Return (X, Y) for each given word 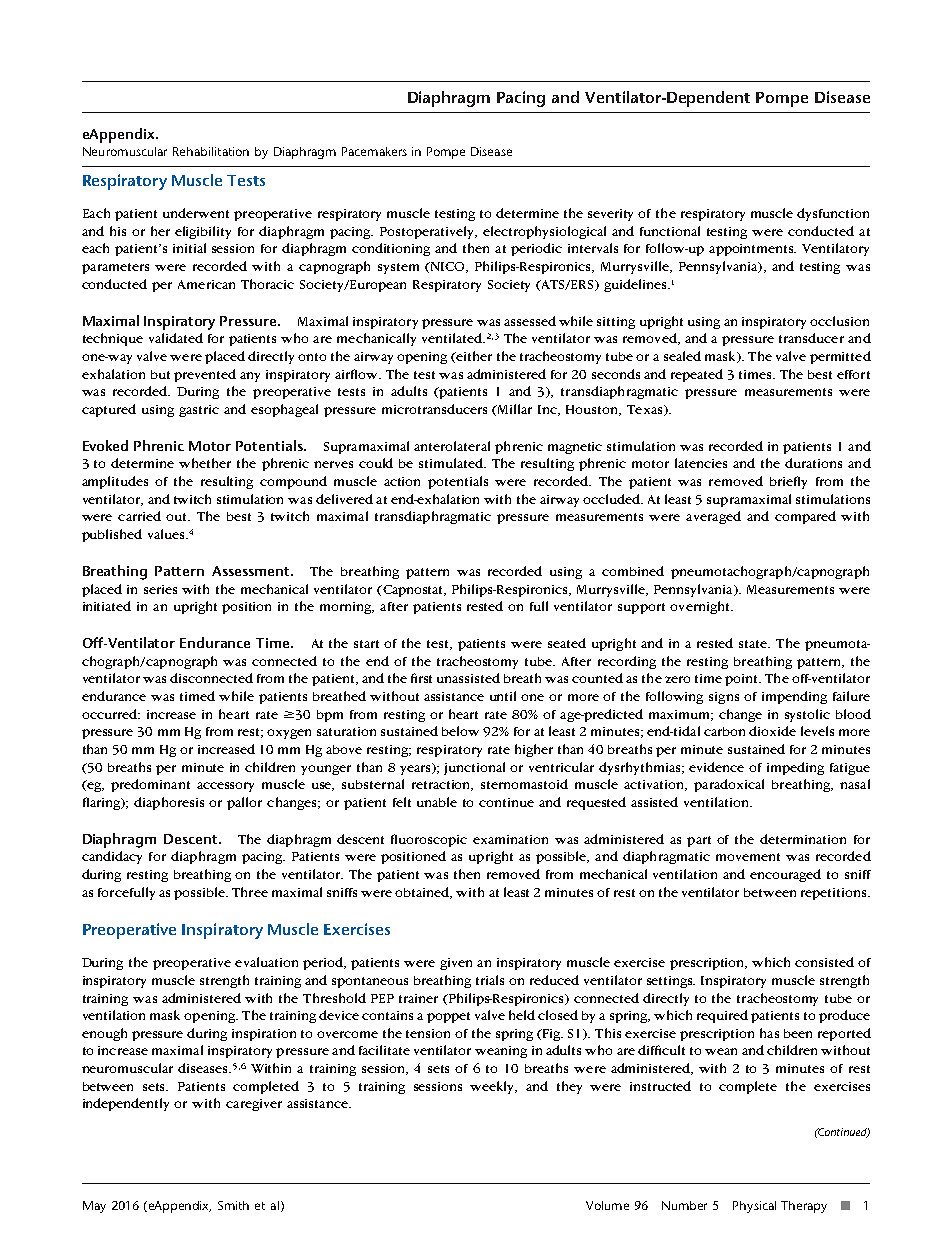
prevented (205, 375)
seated (567, 643)
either (473, 356)
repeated (697, 375)
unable (437, 802)
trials (490, 980)
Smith (233, 1205)
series (160, 589)
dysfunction (833, 214)
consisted (824, 962)
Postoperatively (428, 232)
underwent (196, 213)
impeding (795, 768)
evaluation (266, 962)
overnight (701, 607)
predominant (150, 785)
